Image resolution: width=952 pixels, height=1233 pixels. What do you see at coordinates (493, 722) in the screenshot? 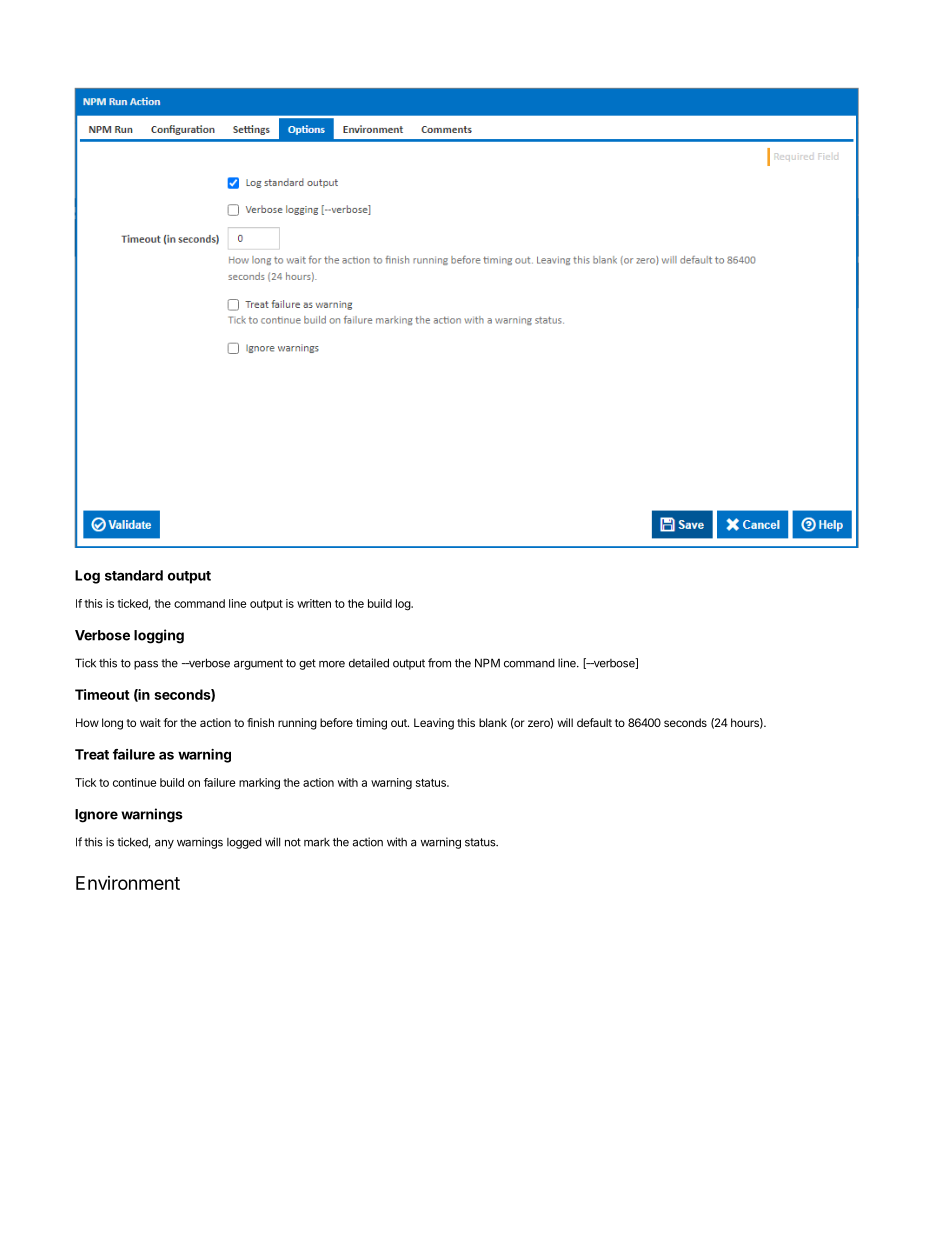
I see `blank` at bounding box center [493, 722].
